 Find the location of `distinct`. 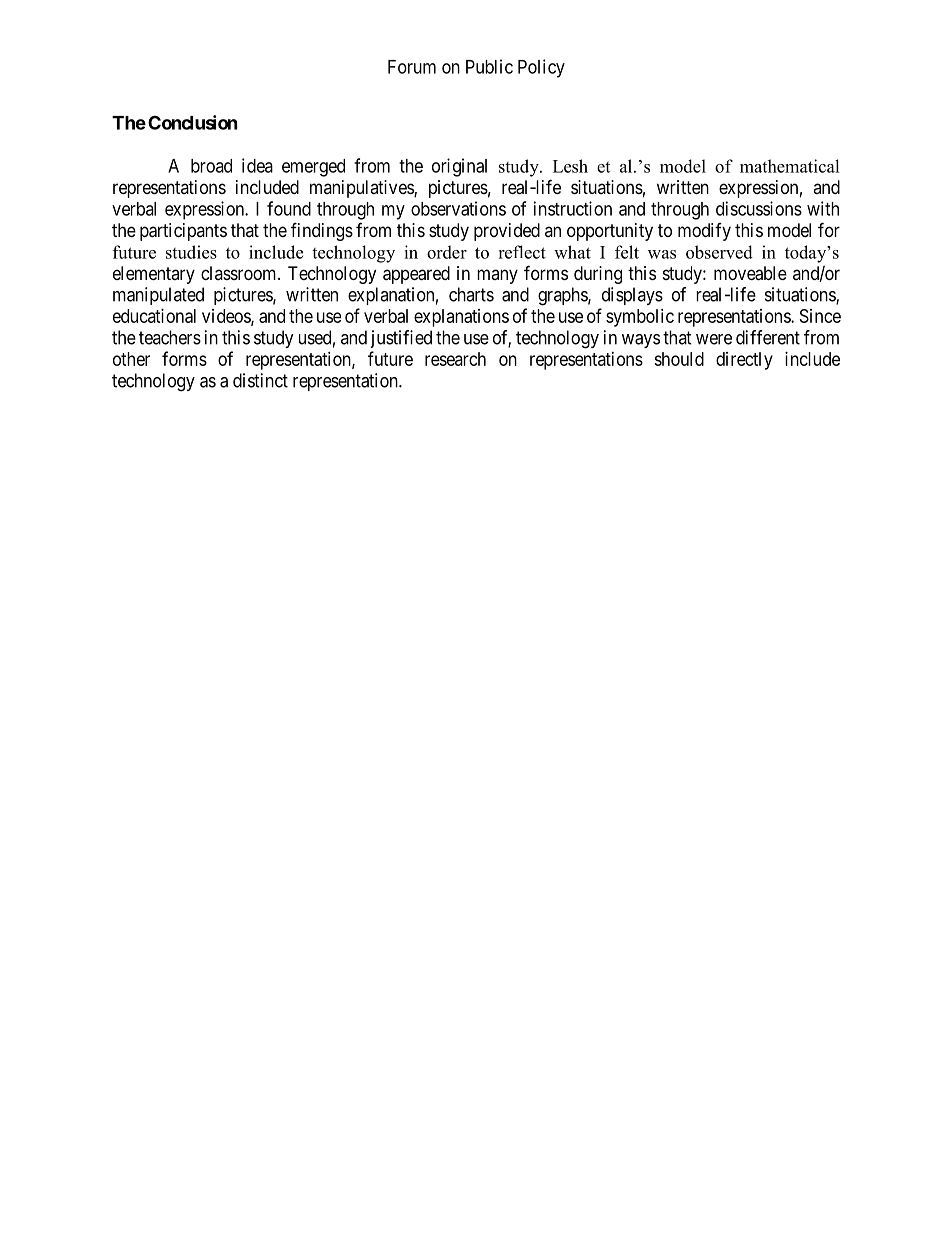

distinct is located at coordinates (260, 380).
